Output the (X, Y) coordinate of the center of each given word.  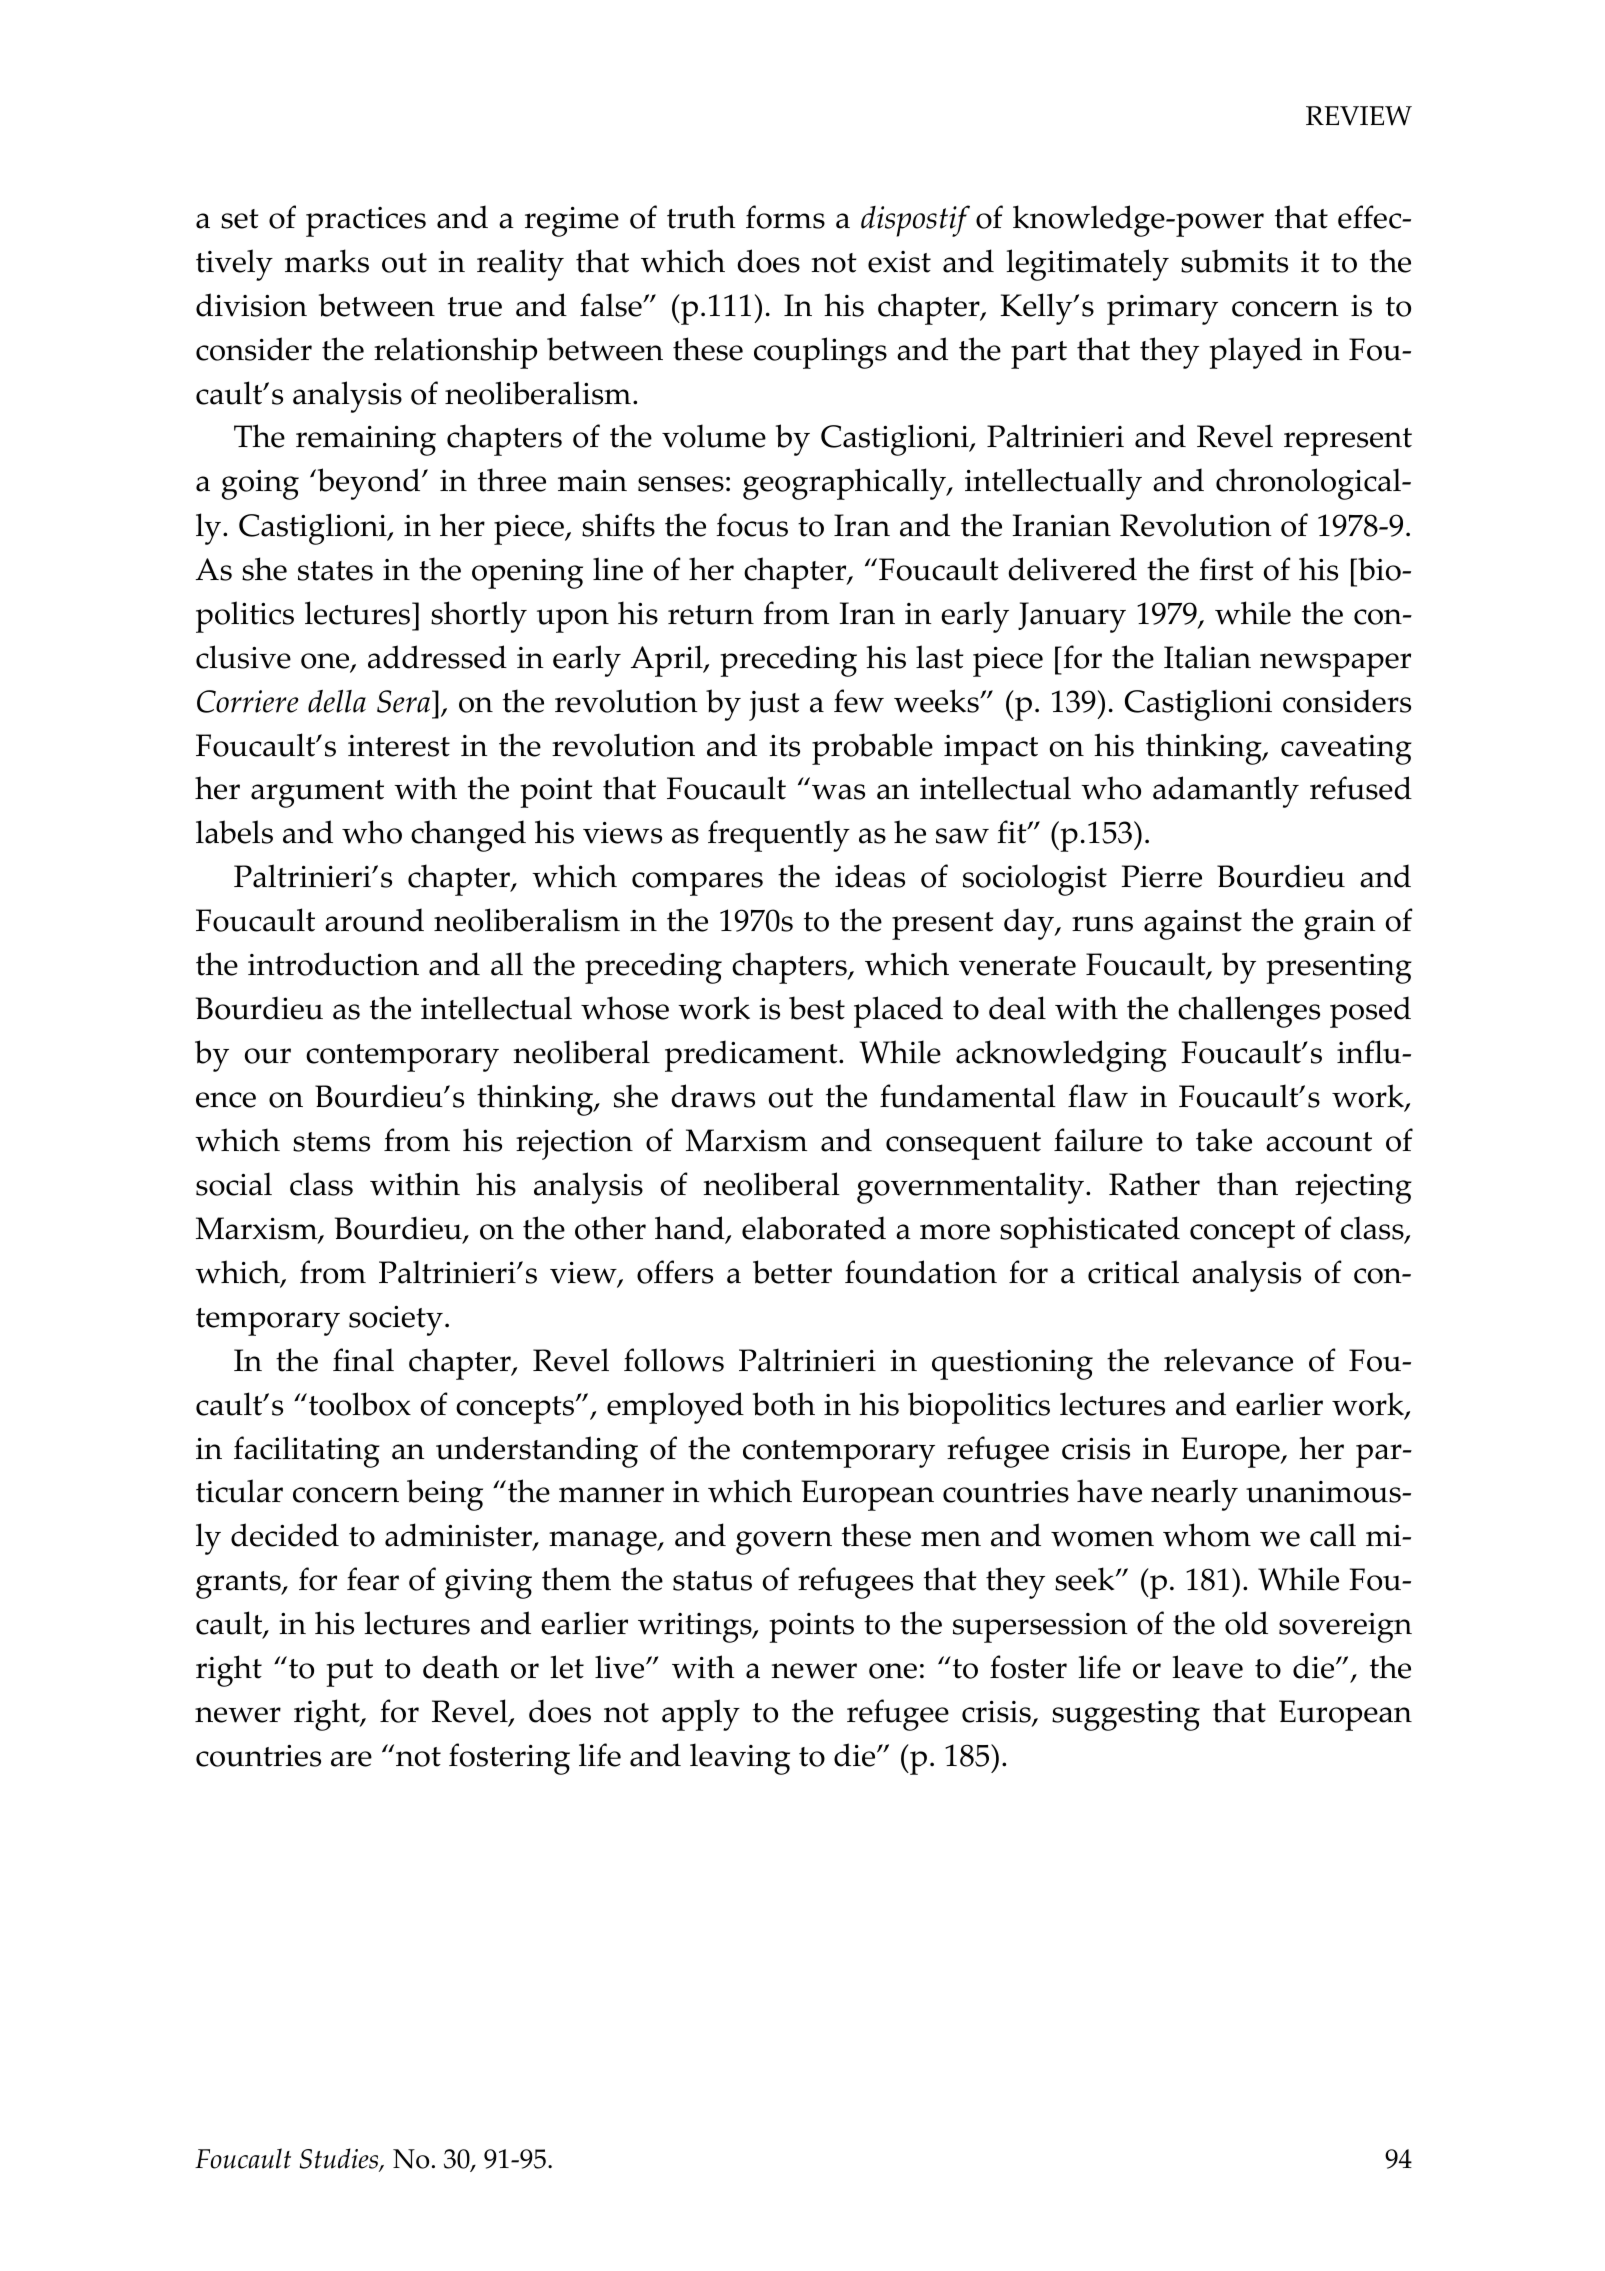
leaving (740, 1759)
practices (366, 222)
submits (1234, 261)
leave (1207, 1667)
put (349, 1673)
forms (785, 217)
